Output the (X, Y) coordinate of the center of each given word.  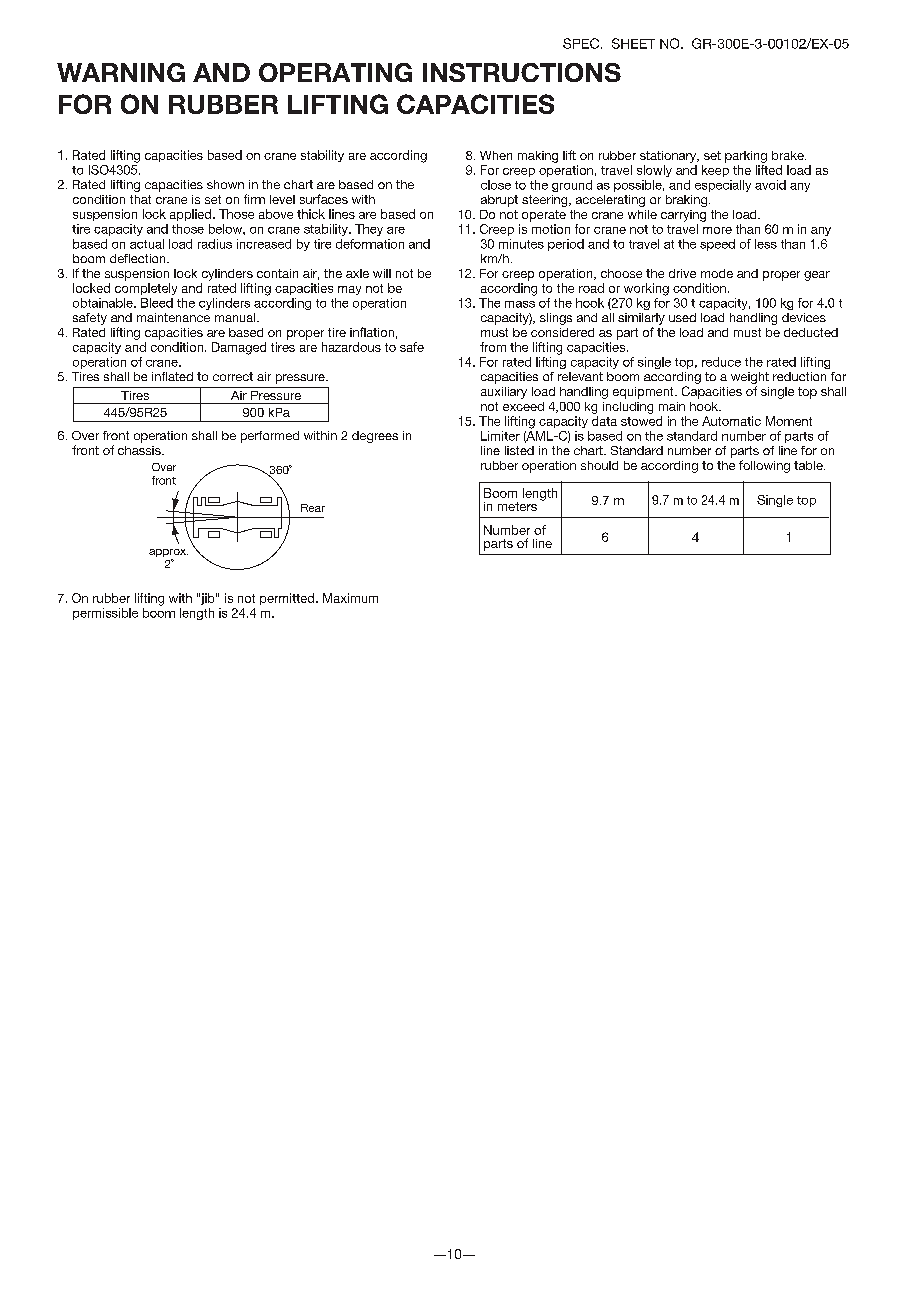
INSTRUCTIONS (522, 72)
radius (215, 244)
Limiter (500, 436)
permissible (105, 614)
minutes (521, 244)
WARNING (121, 72)
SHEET (633, 43)
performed (270, 437)
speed (717, 245)
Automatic (731, 421)
